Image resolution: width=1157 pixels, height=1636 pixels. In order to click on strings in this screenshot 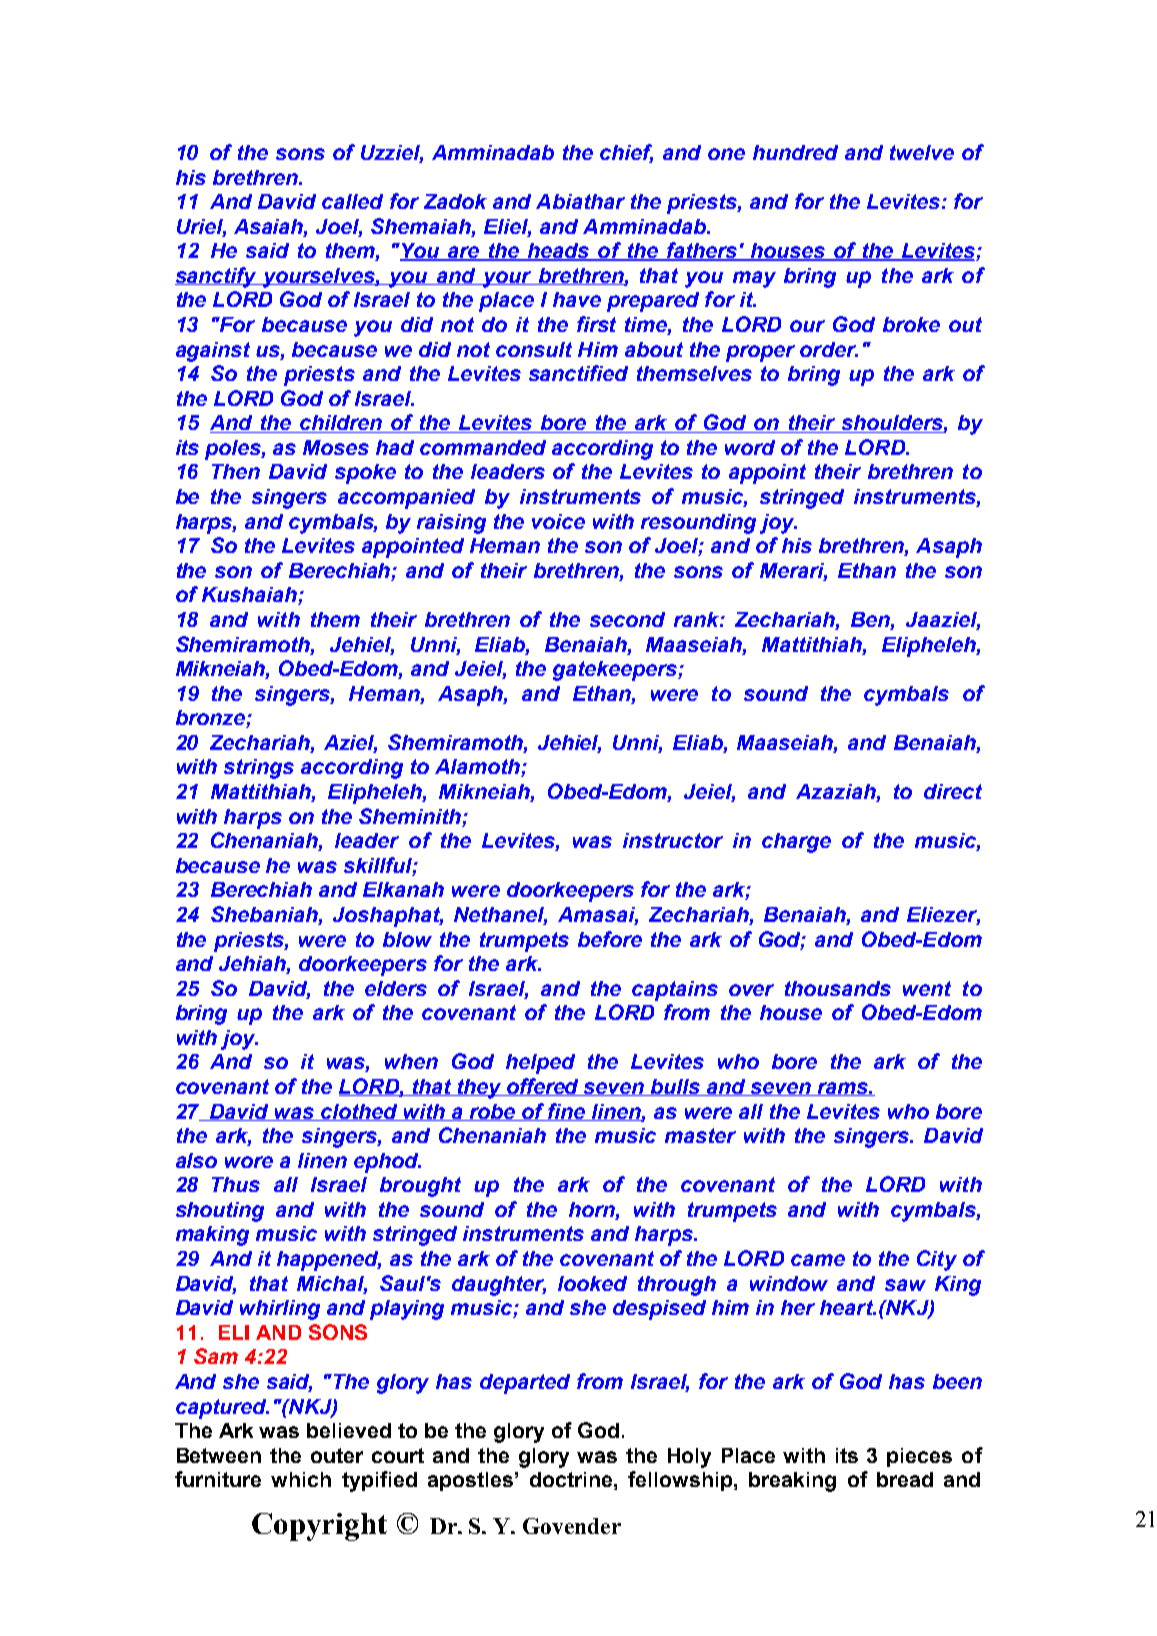, I will do `click(259, 769)`.
